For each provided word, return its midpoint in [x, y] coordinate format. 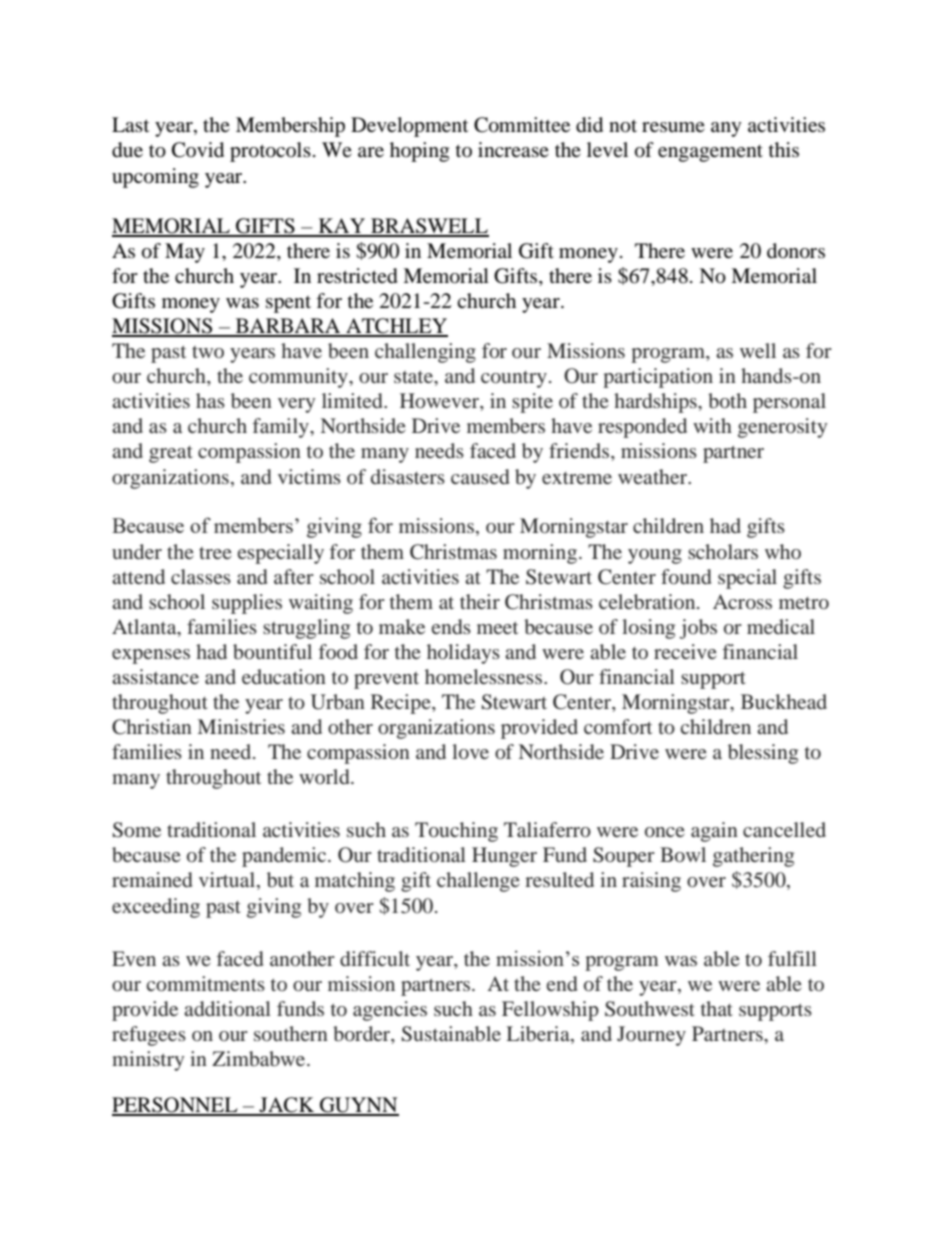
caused [480, 476]
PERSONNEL [176, 1106]
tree [215, 553]
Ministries [241, 726]
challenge [478, 882]
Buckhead [784, 701]
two [208, 352]
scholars [723, 551]
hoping [419, 152]
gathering [753, 857]
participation [658, 378]
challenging [425, 353]
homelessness [485, 676]
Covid [198, 150]
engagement [710, 153]
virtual [228, 881]
